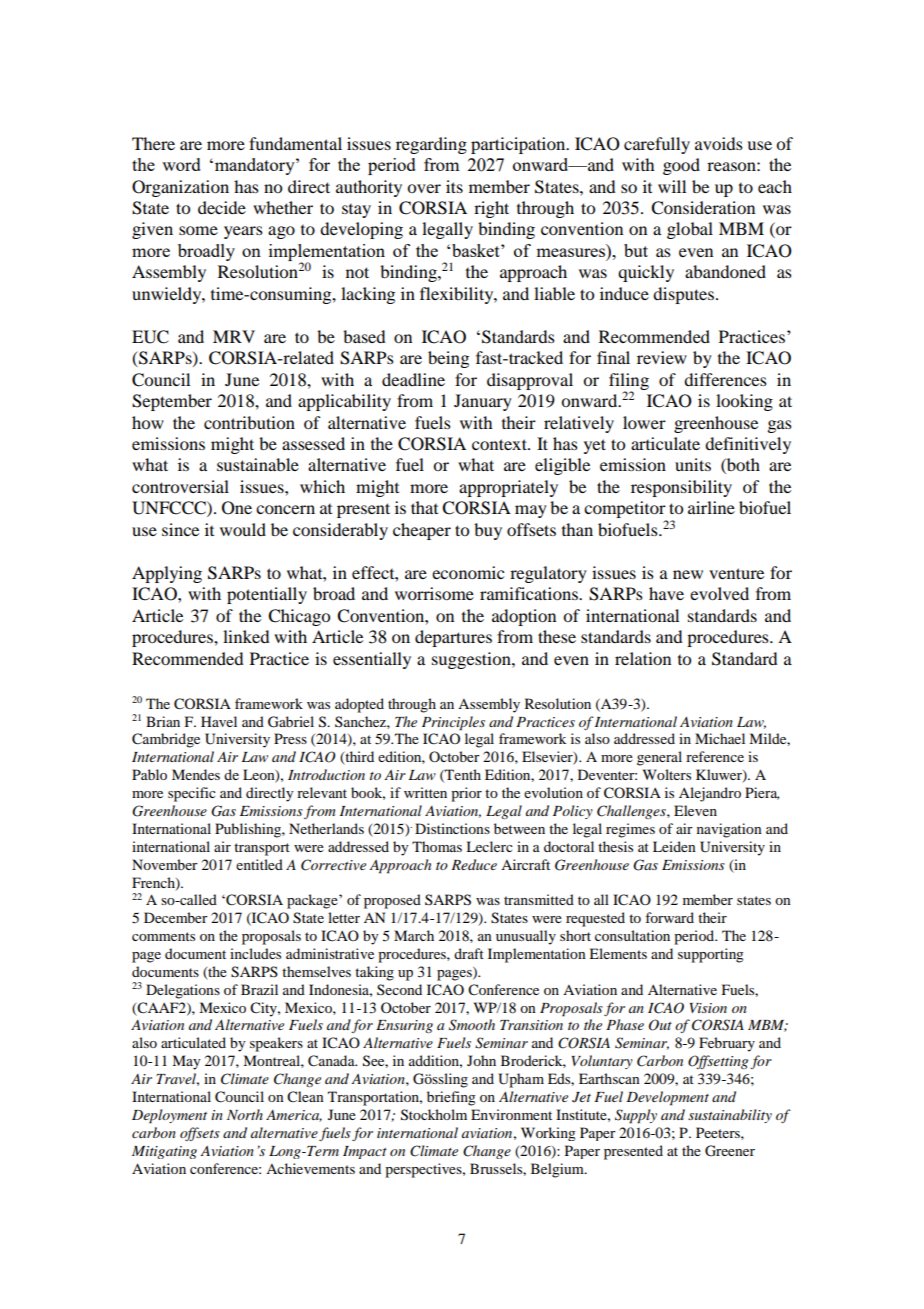 This document has height=1309, width=924. What do you see at coordinates (192, 794) in the document?
I see `specific` at bounding box center [192, 794].
